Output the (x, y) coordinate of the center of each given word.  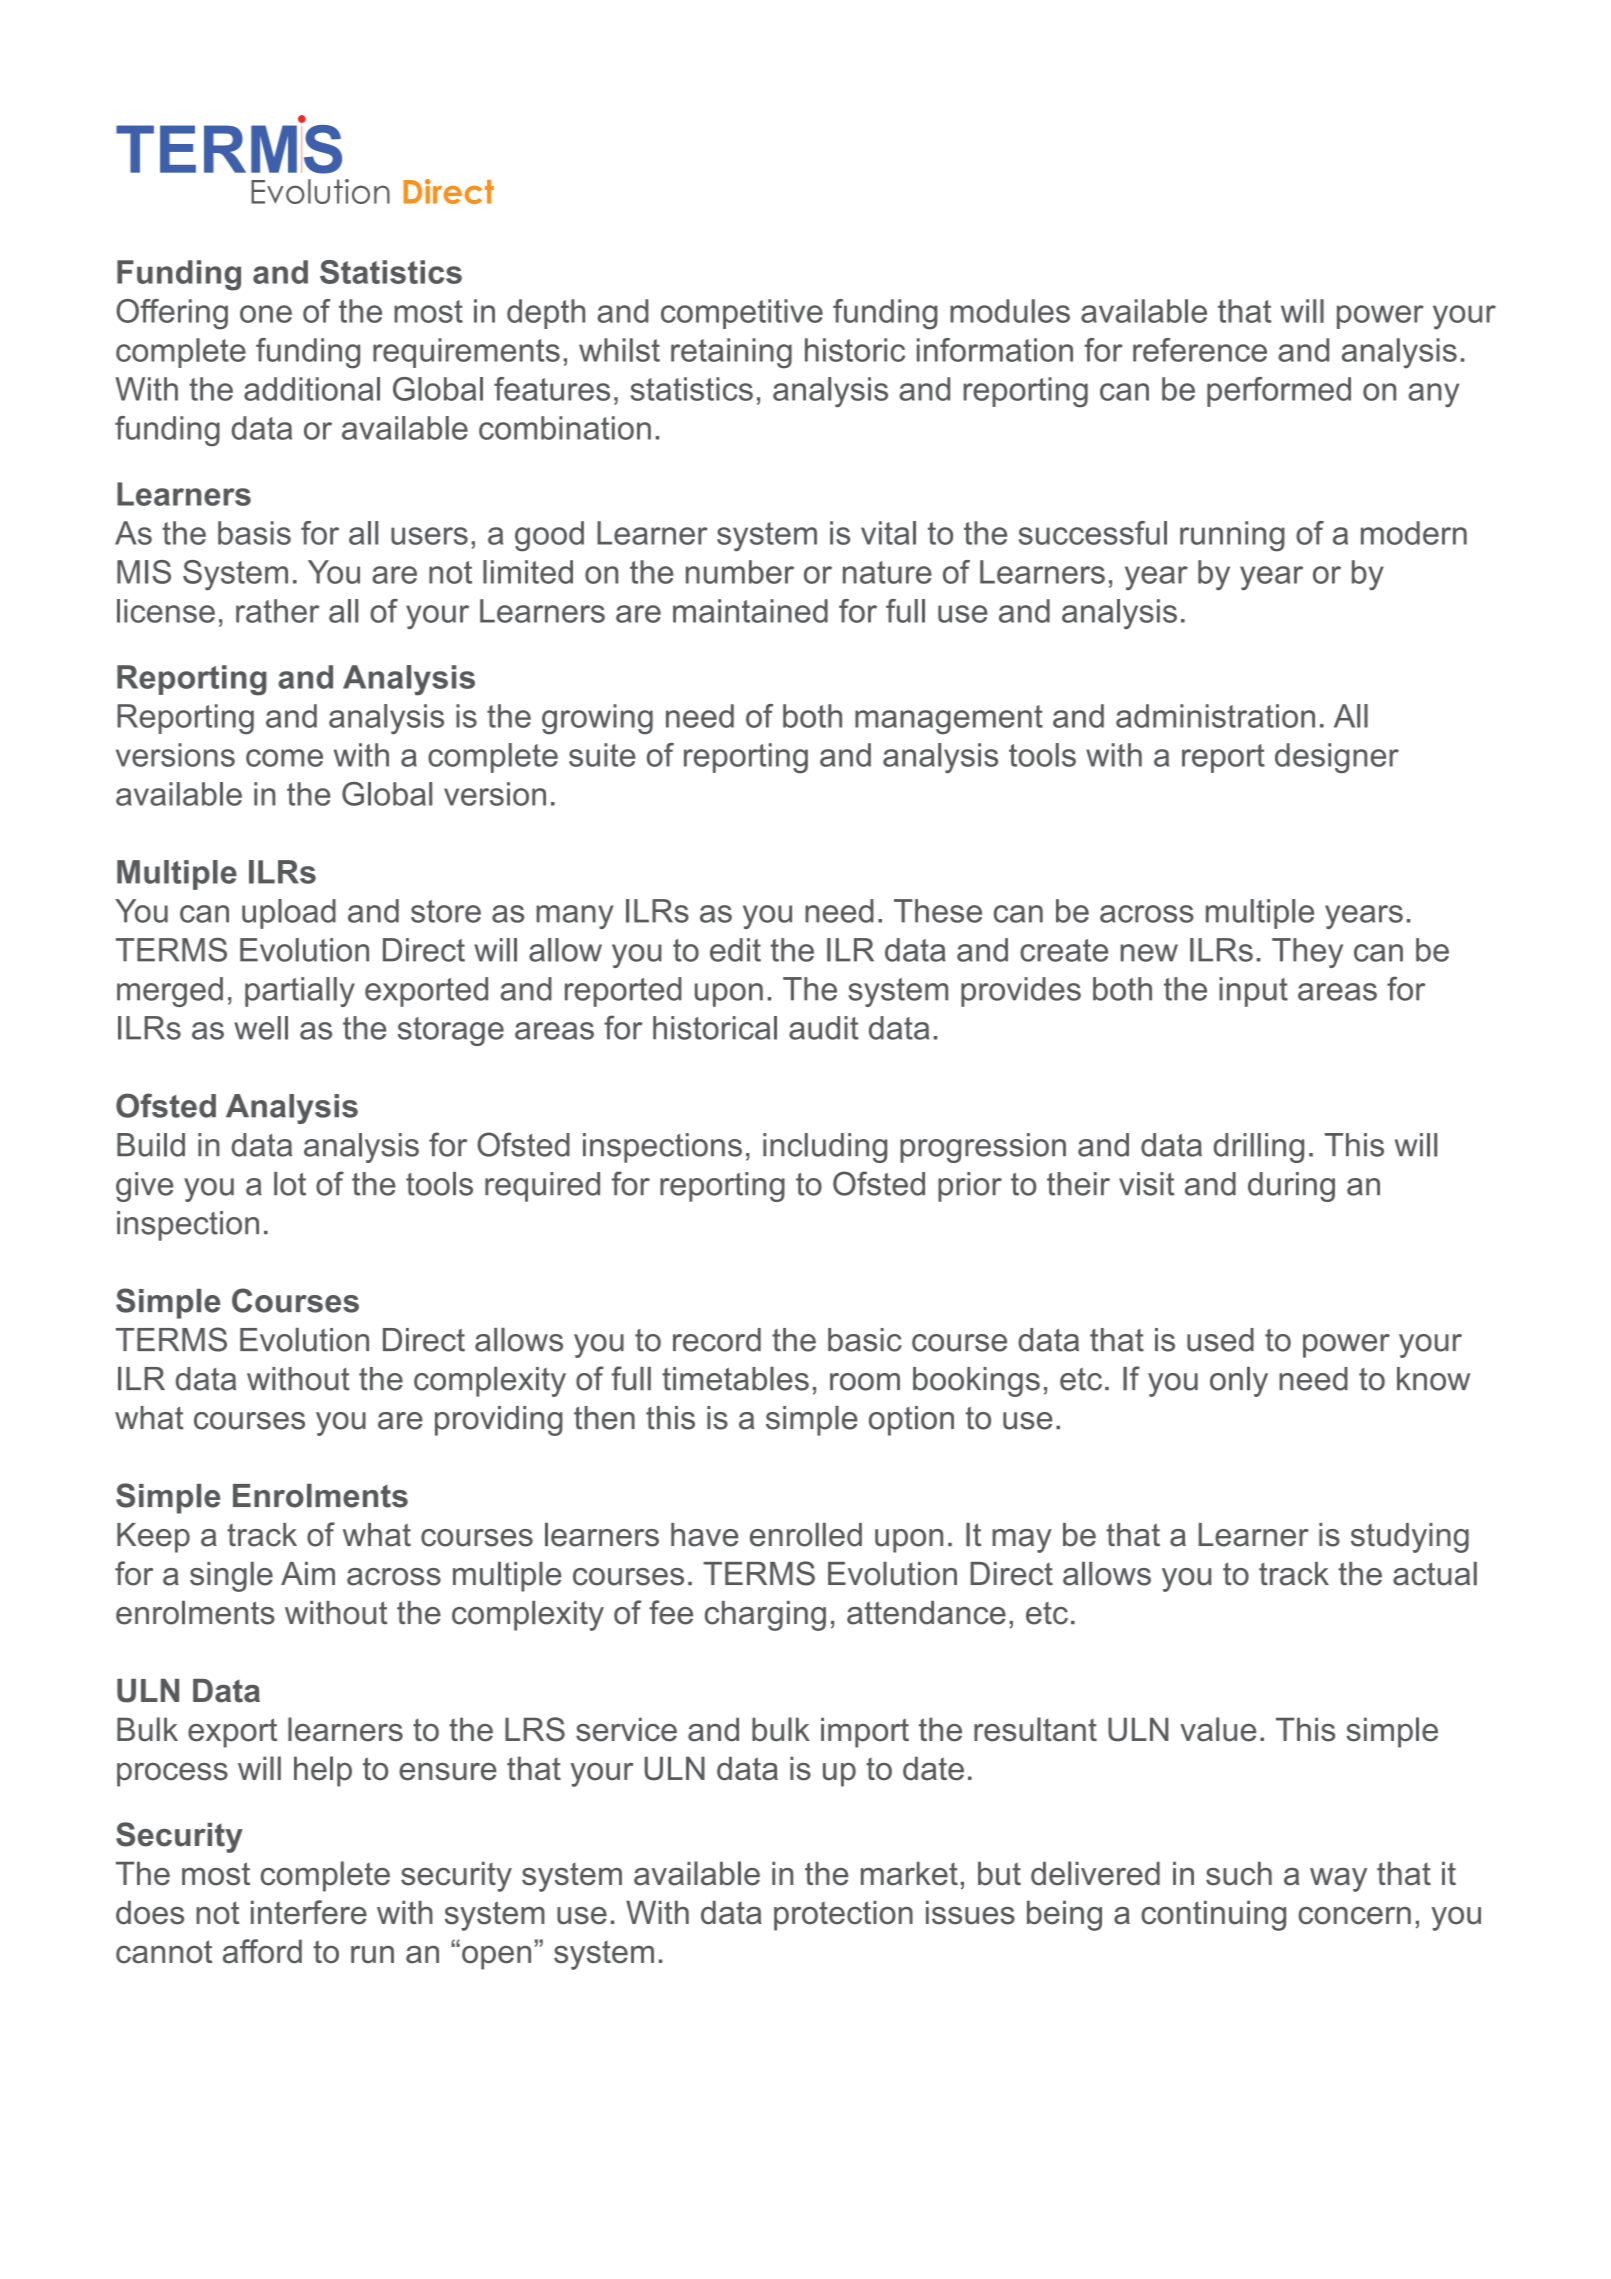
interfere (309, 1912)
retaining (731, 353)
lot (290, 1184)
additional (312, 389)
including (825, 1148)
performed (1279, 392)
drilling (1258, 1148)
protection (843, 1915)
